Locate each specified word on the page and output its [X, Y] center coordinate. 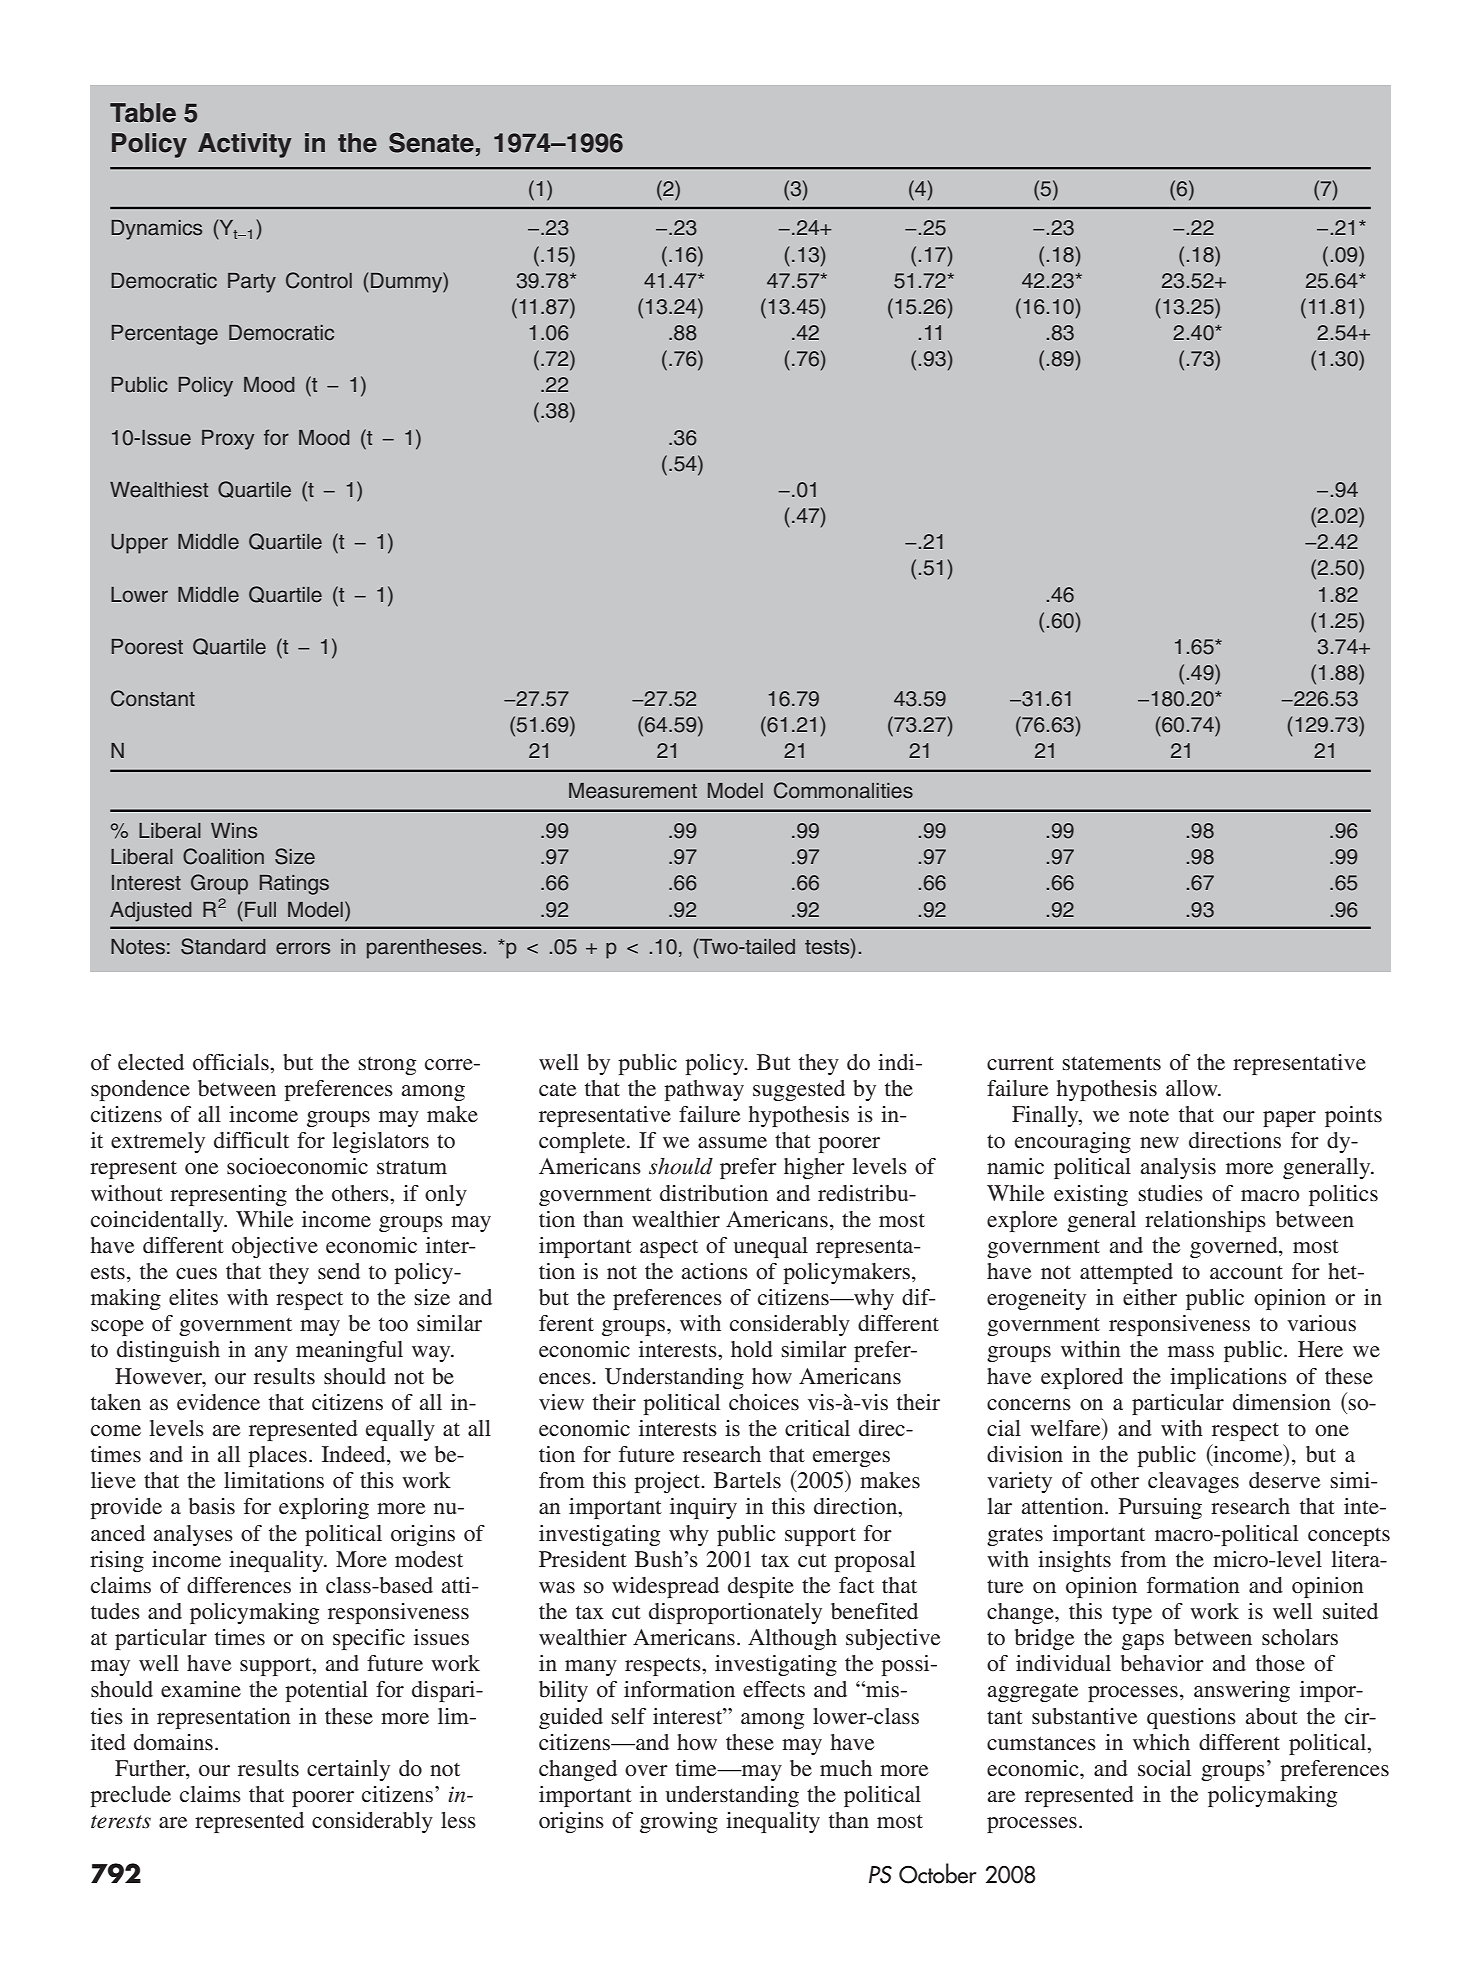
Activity [245, 145]
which [1161, 1742]
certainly [348, 1770]
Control [319, 280]
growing [679, 1822]
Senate [431, 142]
